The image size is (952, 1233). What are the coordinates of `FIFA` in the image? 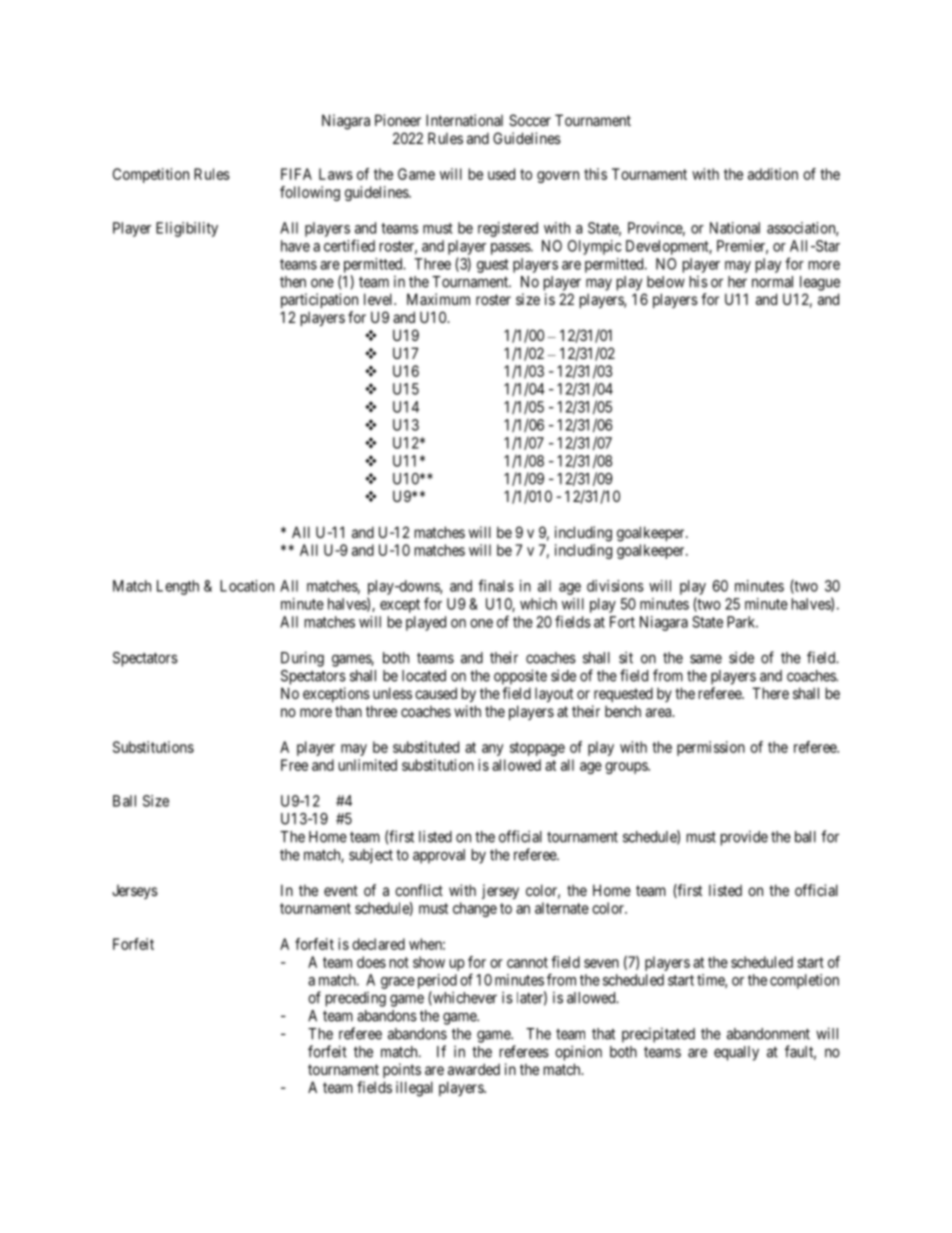 It's located at (296, 174).
